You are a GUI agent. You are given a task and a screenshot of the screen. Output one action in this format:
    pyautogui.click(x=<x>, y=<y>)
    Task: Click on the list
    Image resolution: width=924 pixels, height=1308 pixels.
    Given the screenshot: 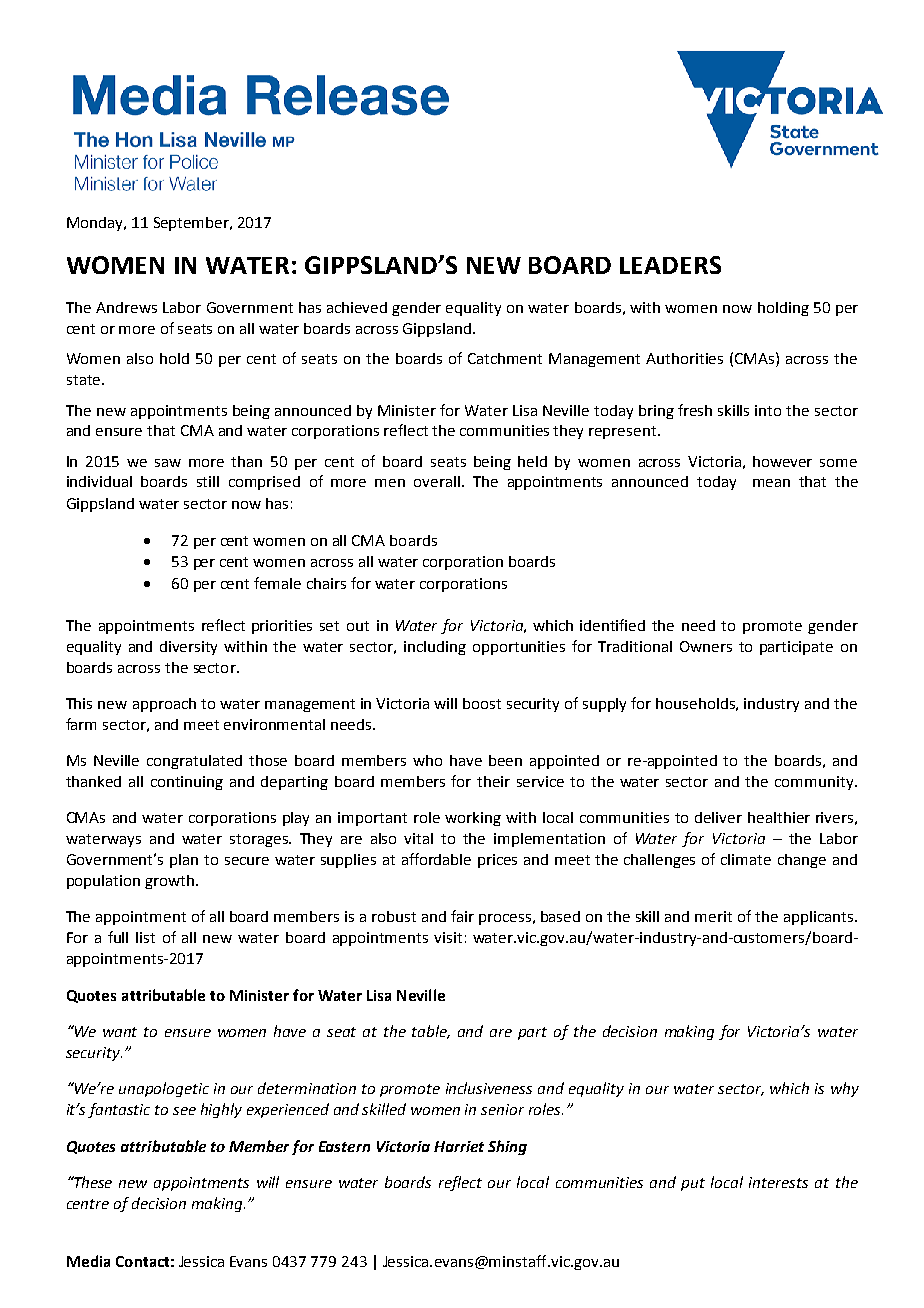 What is the action you would take?
    pyautogui.click(x=145, y=937)
